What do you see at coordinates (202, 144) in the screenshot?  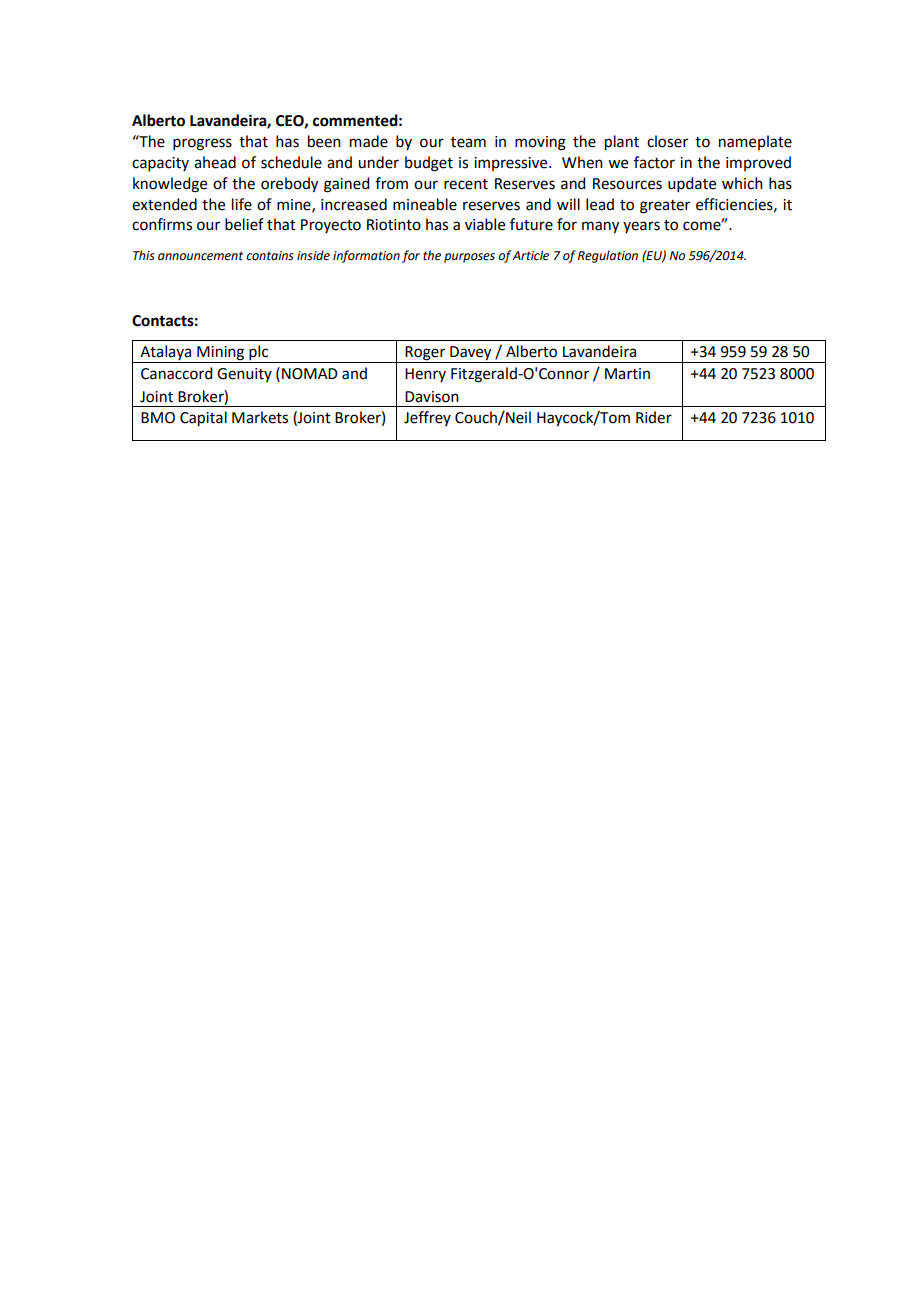 I see `progress` at bounding box center [202, 144].
